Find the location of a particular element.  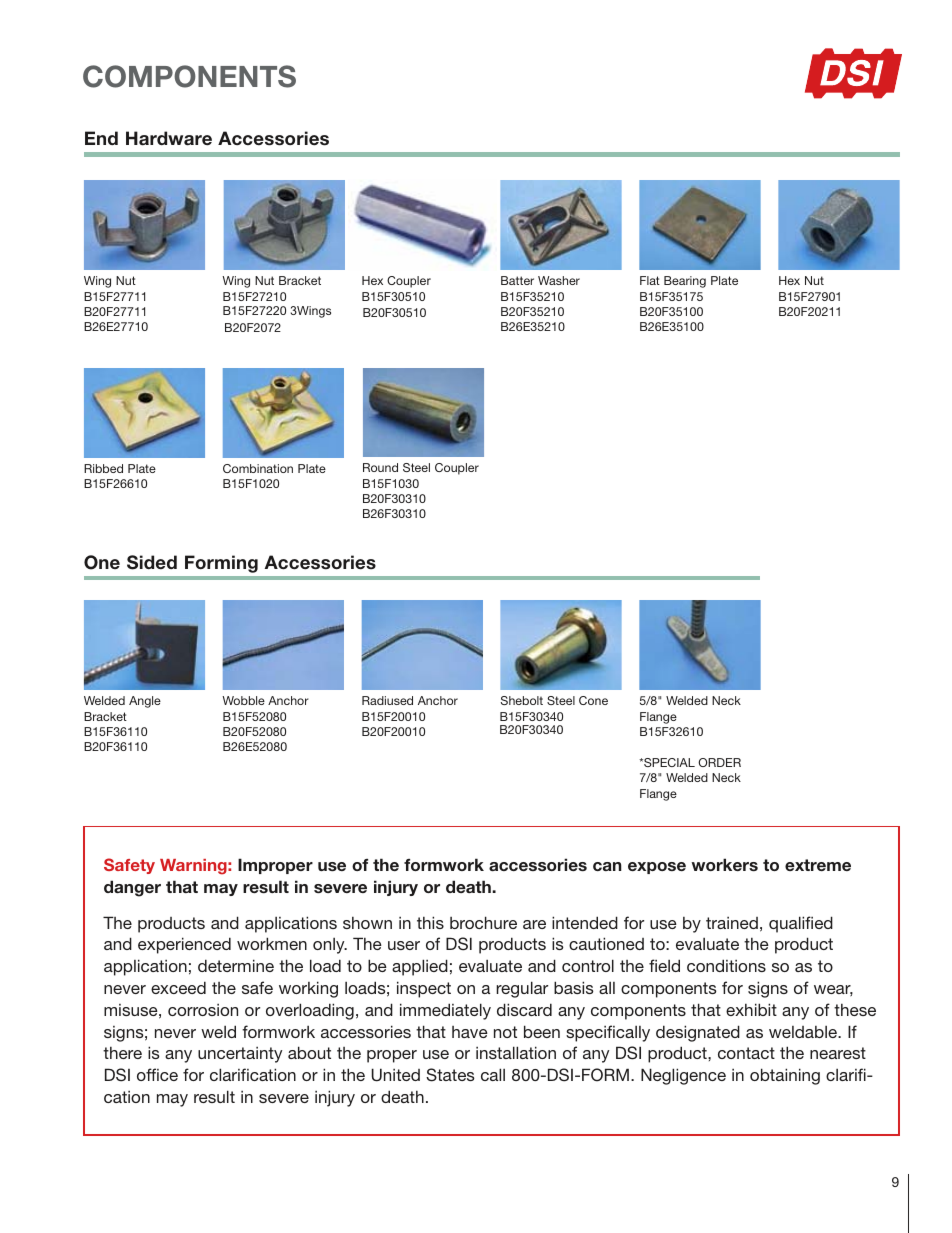

TRAINED is located at coordinates (732, 923).
